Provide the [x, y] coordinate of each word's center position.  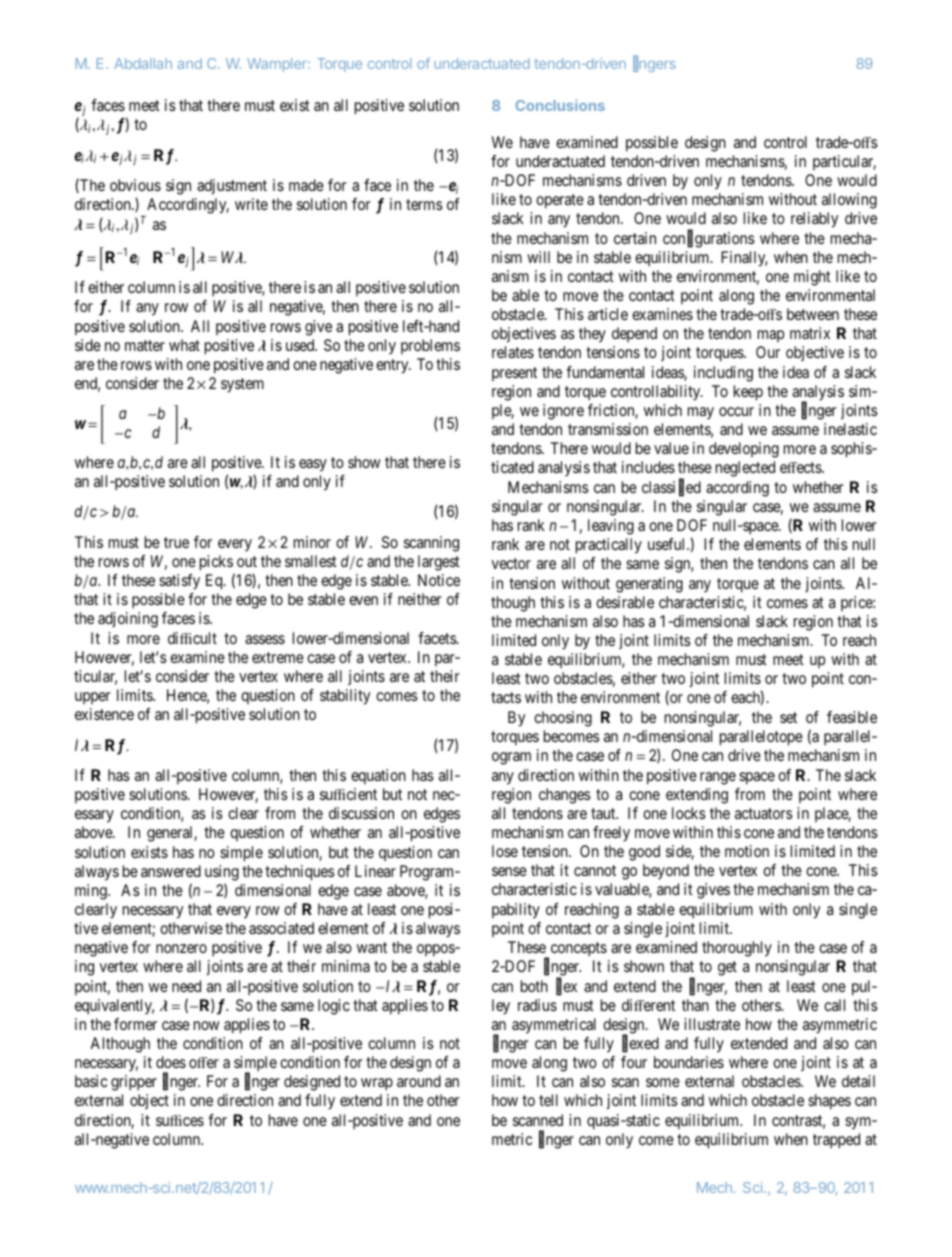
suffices [180, 1120]
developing [744, 450]
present [514, 374]
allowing [849, 201]
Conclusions [560, 105]
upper [93, 698]
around [419, 1081]
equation [378, 776]
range [718, 778]
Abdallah [143, 63]
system [242, 385]
